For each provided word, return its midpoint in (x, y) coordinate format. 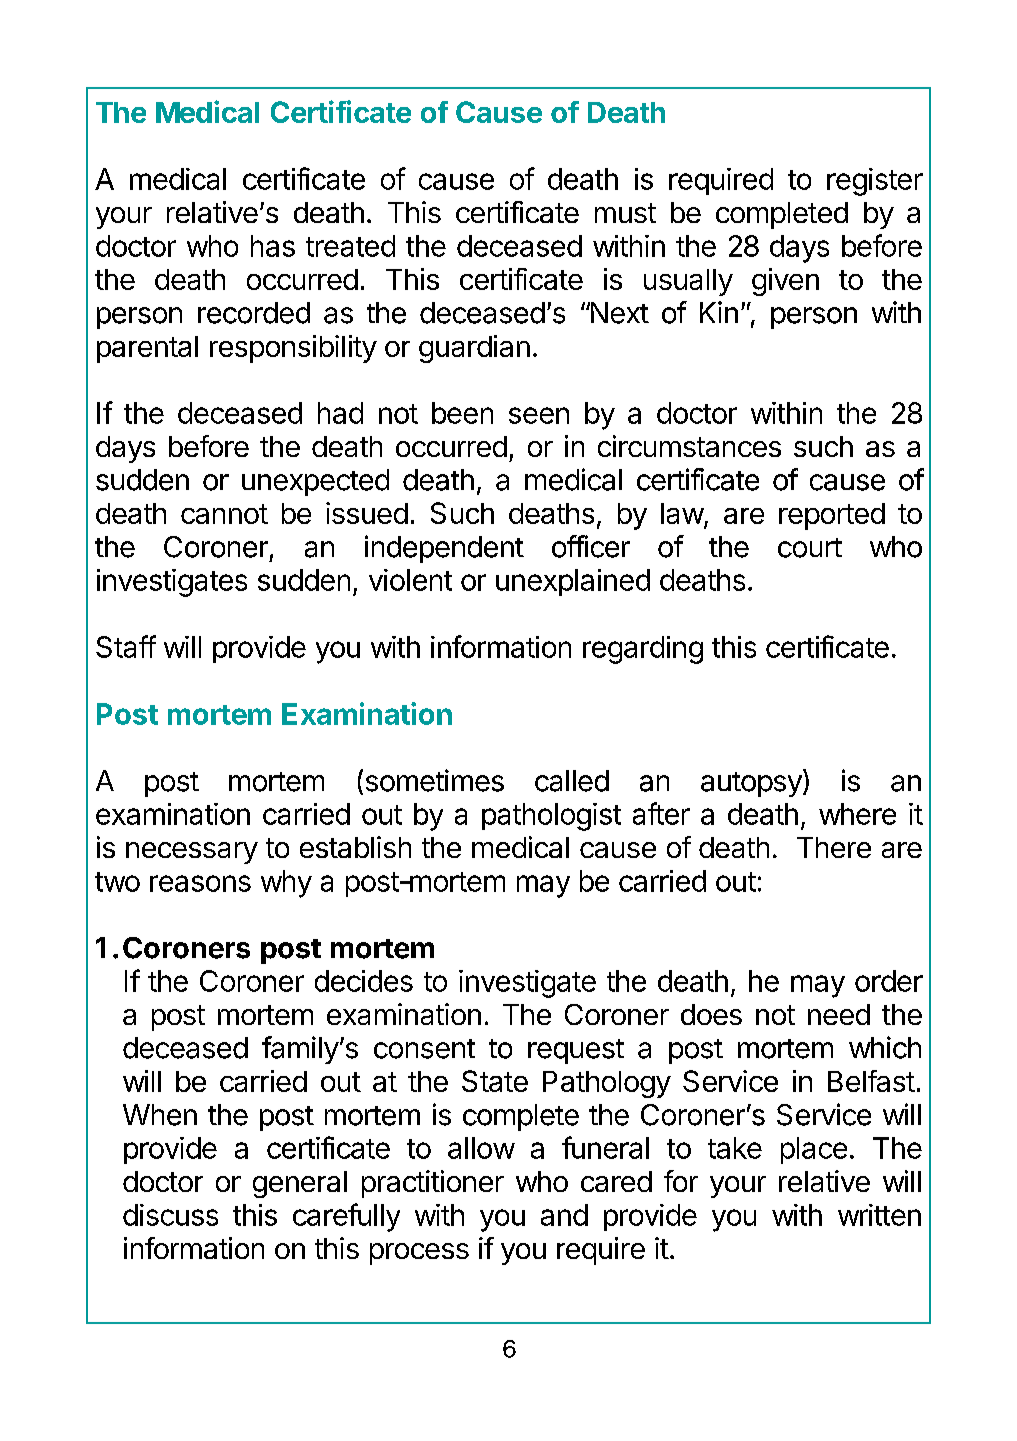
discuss (170, 1215)
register (875, 182)
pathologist (551, 817)
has (273, 246)
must (625, 213)
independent (444, 549)
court (810, 548)
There (834, 847)
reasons (200, 883)
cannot (224, 514)
